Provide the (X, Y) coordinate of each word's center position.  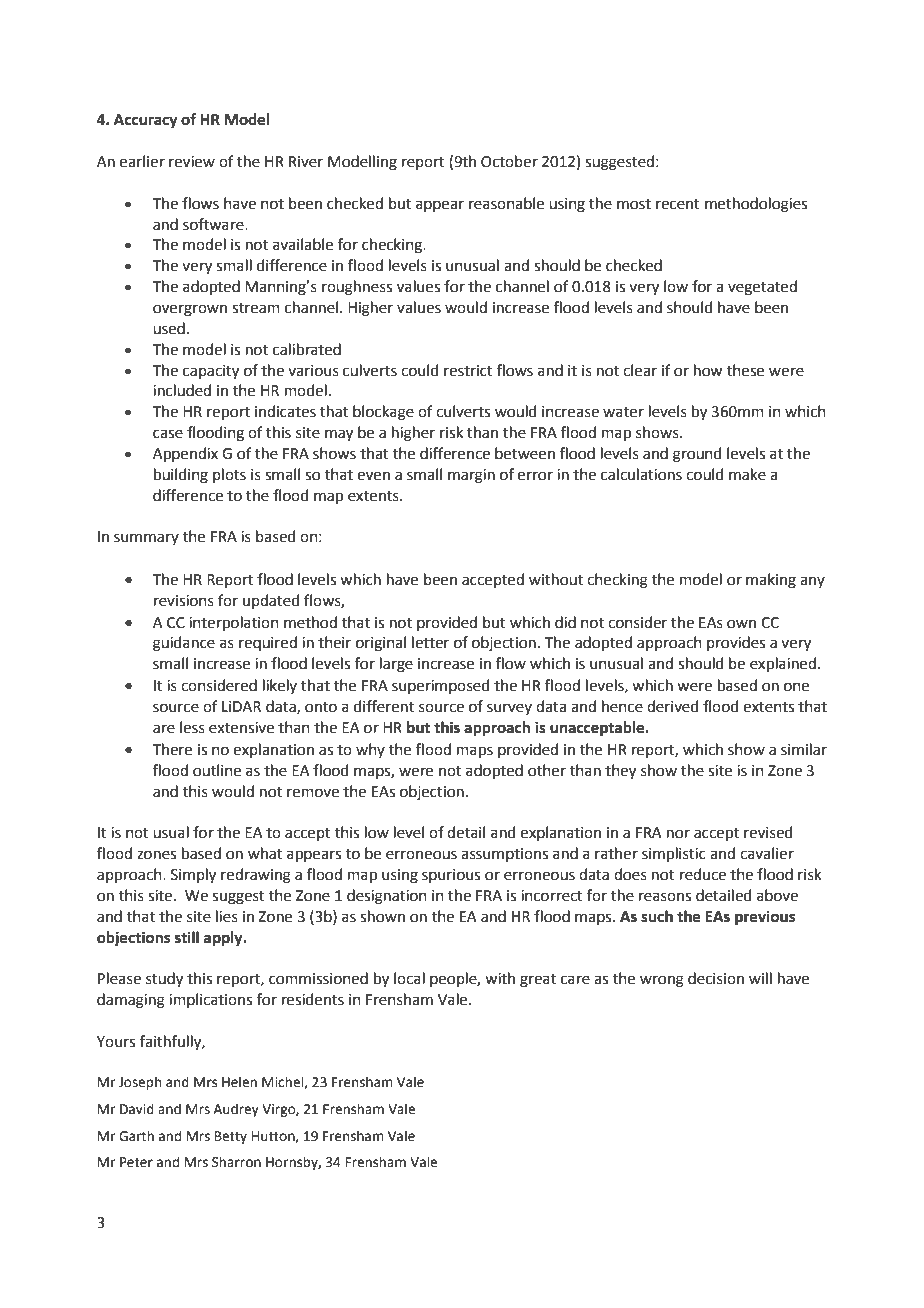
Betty (231, 1137)
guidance (184, 644)
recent (678, 204)
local (409, 978)
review (192, 162)
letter (430, 642)
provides (736, 643)
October (509, 161)
